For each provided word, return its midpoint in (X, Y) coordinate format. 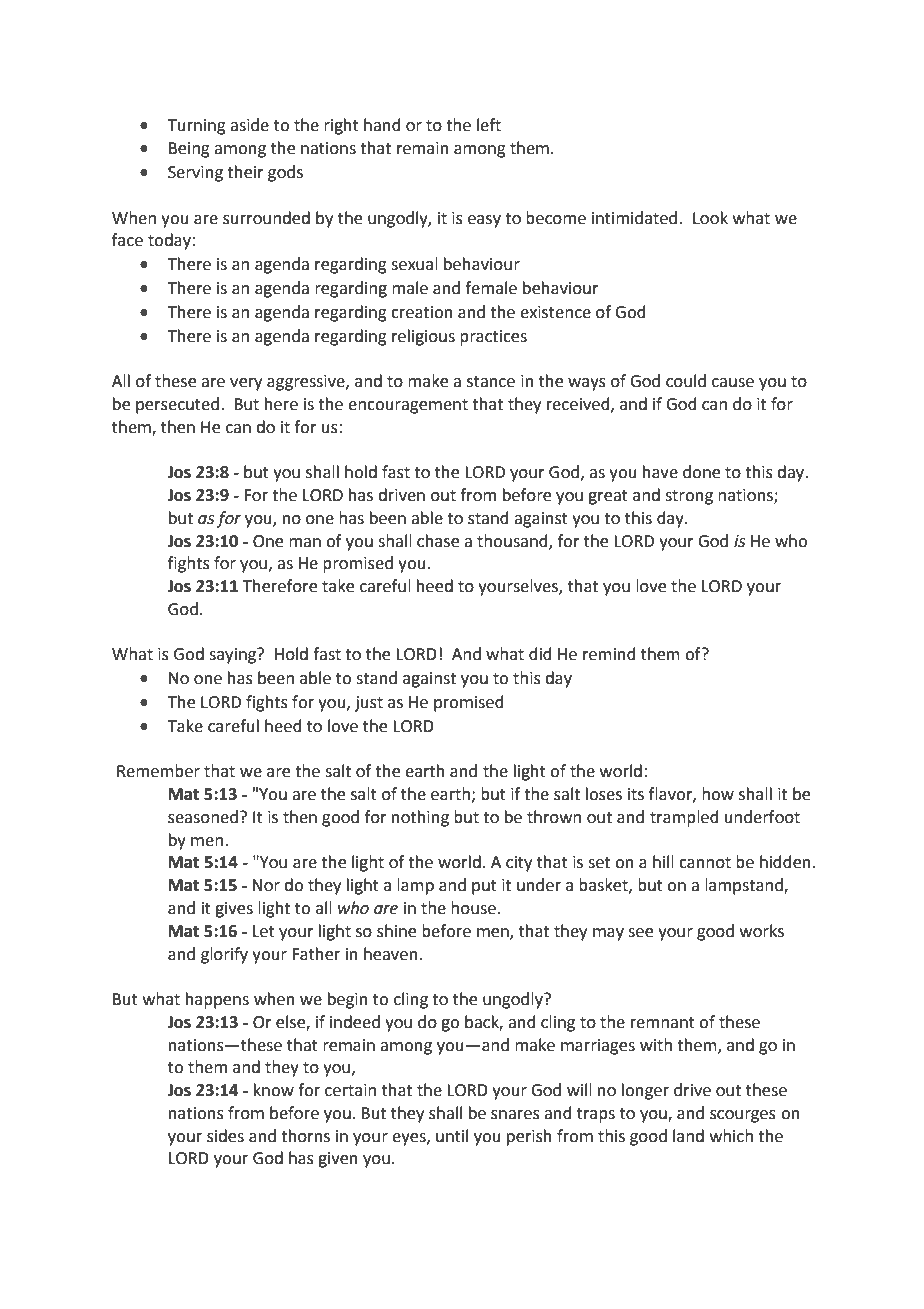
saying (233, 656)
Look (710, 218)
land (688, 1136)
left (489, 125)
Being (189, 150)
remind (609, 654)
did (540, 654)
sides (225, 1136)
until (452, 1136)
